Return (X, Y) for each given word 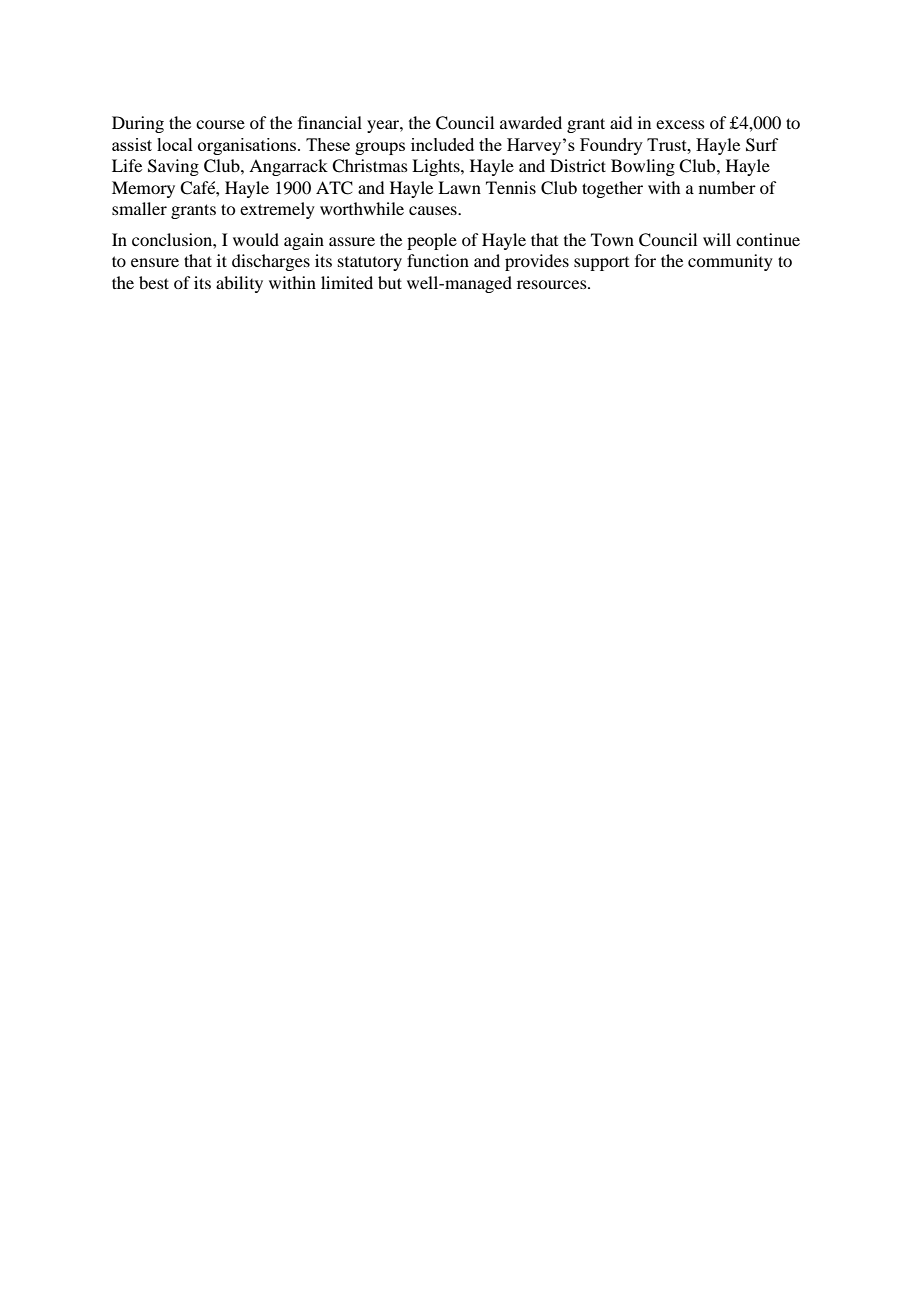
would (256, 239)
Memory (143, 189)
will (717, 239)
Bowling (643, 167)
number (727, 187)
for (645, 260)
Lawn (459, 187)
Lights (437, 167)
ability (239, 284)
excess (680, 124)
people (432, 241)
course (220, 124)
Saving (173, 167)
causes (434, 210)
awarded (531, 122)
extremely (277, 210)
